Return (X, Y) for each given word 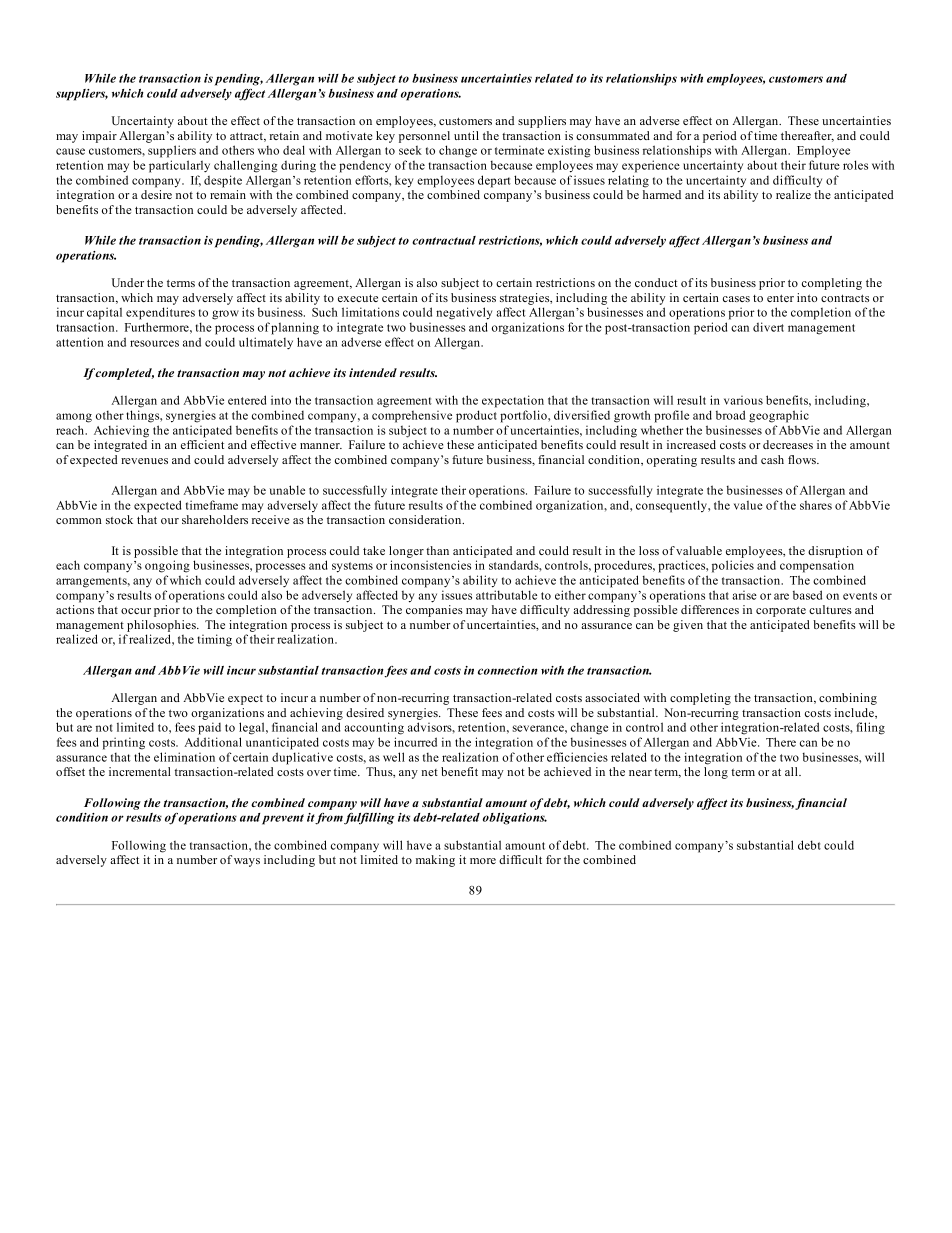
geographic (779, 416)
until (466, 135)
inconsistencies (430, 565)
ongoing (167, 566)
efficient (202, 444)
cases (736, 299)
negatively (464, 313)
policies (733, 566)
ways (247, 862)
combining (848, 699)
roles (855, 165)
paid (209, 728)
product (476, 416)
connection (508, 670)
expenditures (160, 313)
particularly (179, 166)
